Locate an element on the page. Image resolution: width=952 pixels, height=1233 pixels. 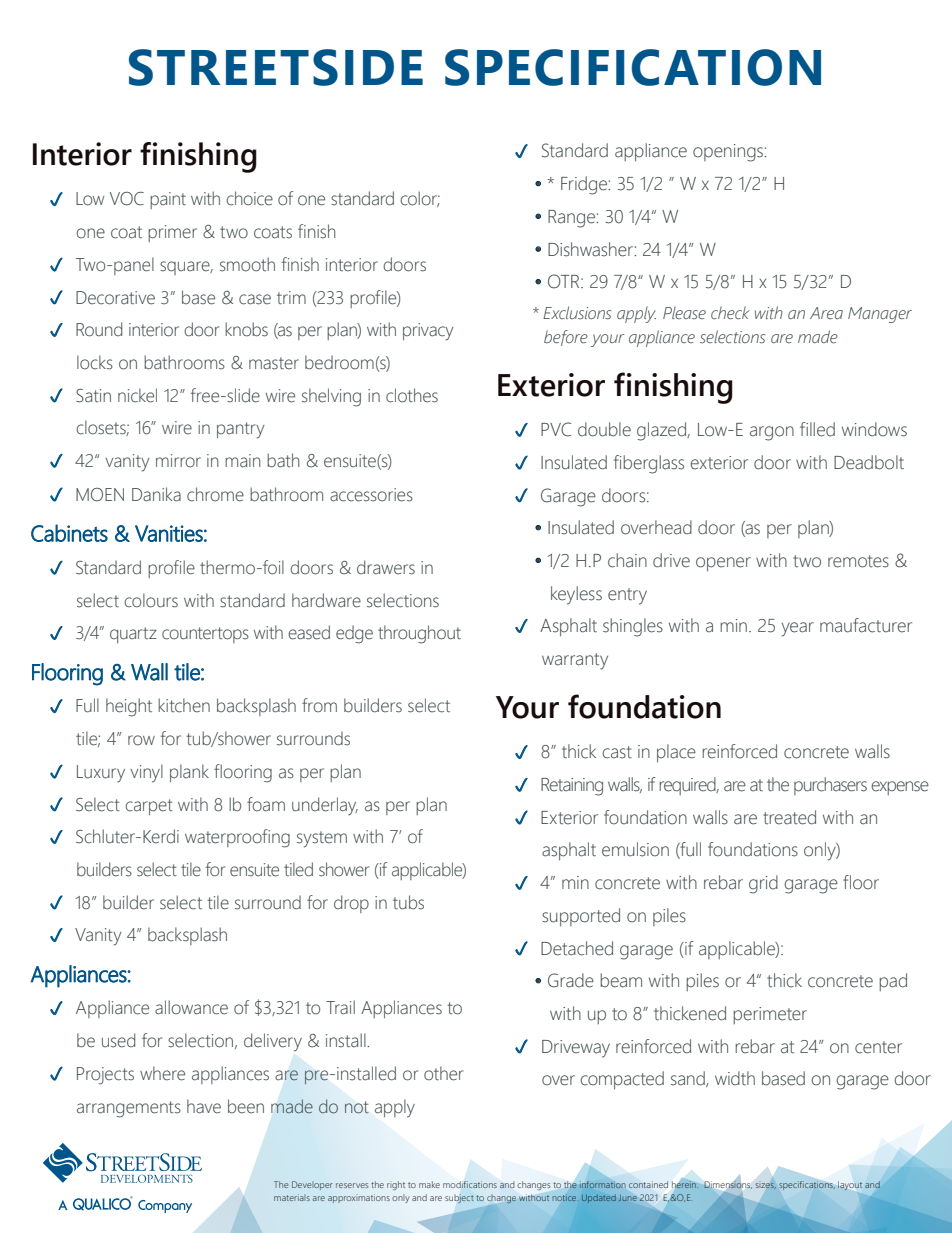
modifications is located at coordinates (470, 1184).
